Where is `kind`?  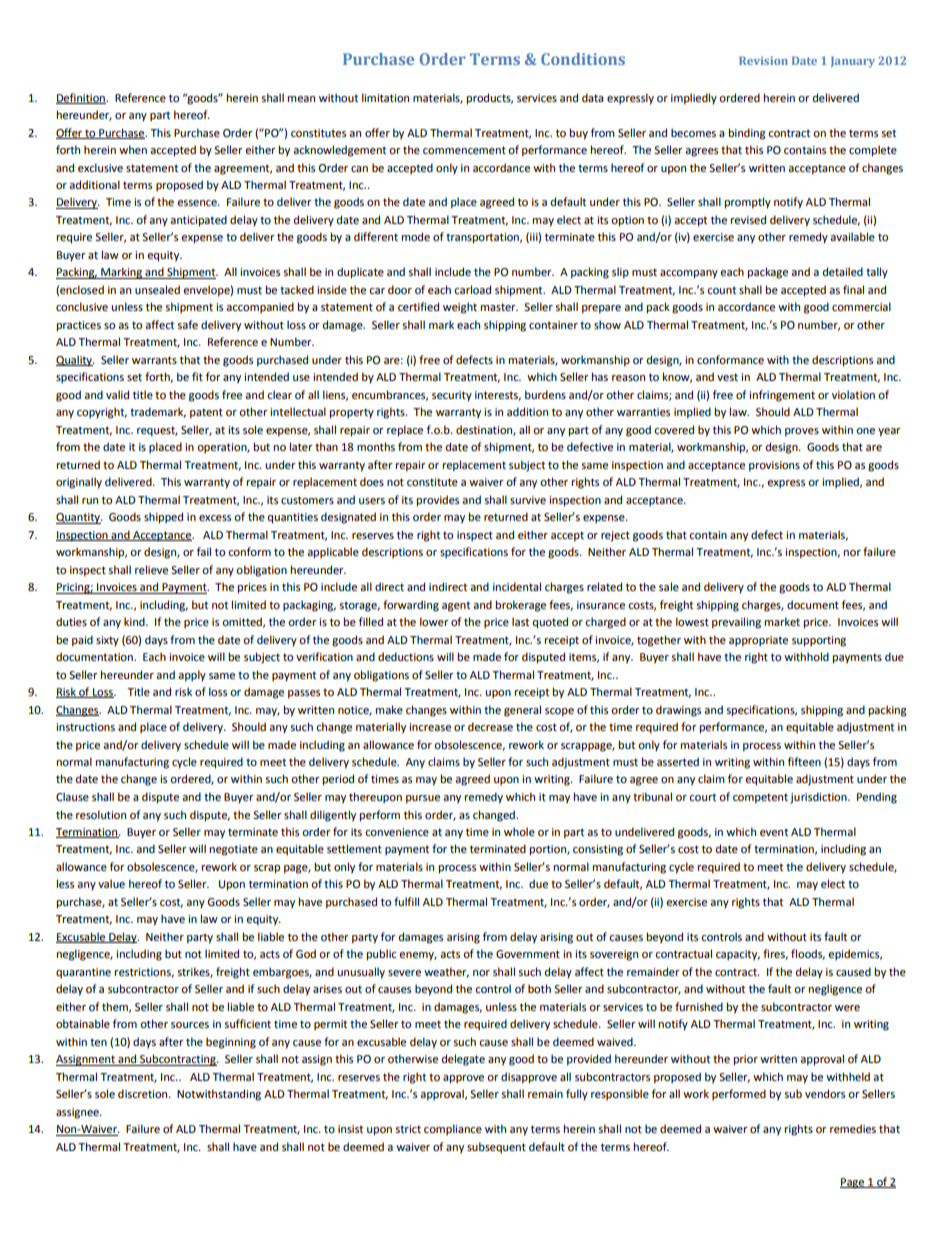 kind is located at coordinates (135, 621).
